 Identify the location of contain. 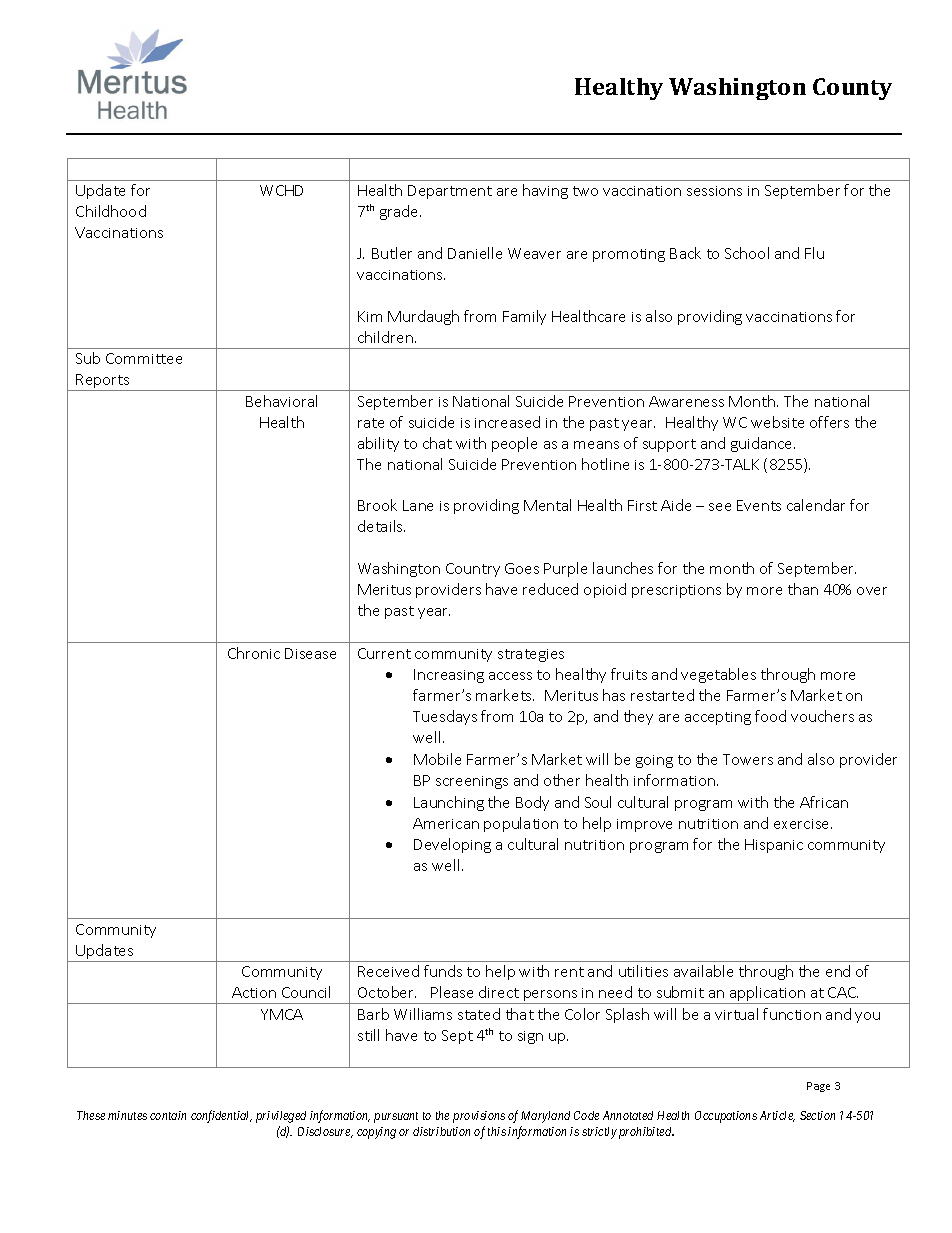
(168, 1115).
